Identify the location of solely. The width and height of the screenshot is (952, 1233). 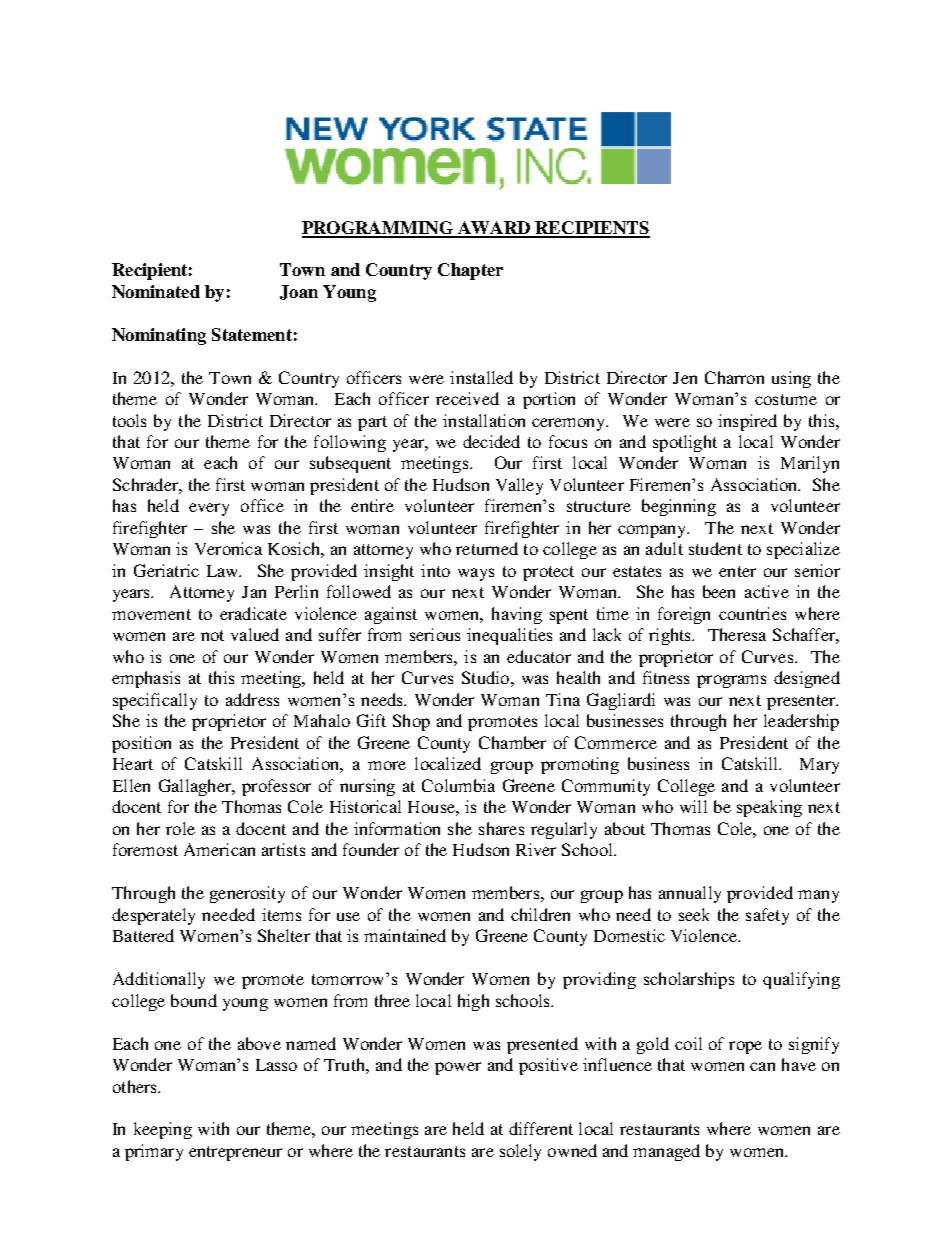
(520, 1152).
